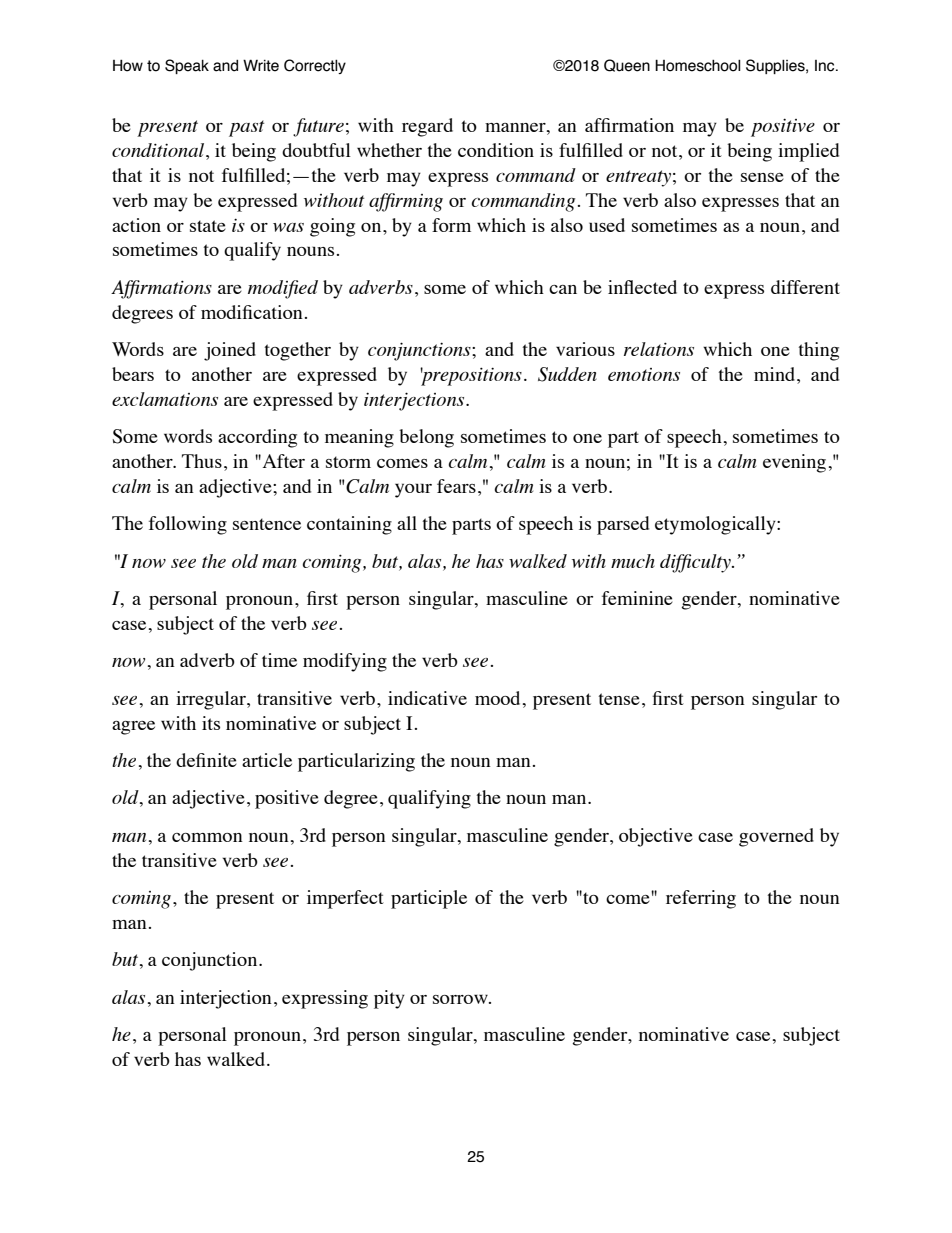 The height and width of the document is (1233, 952). What do you see at coordinates (451, 225) in the document?
I see `form` at bounding box center [451, 225].
